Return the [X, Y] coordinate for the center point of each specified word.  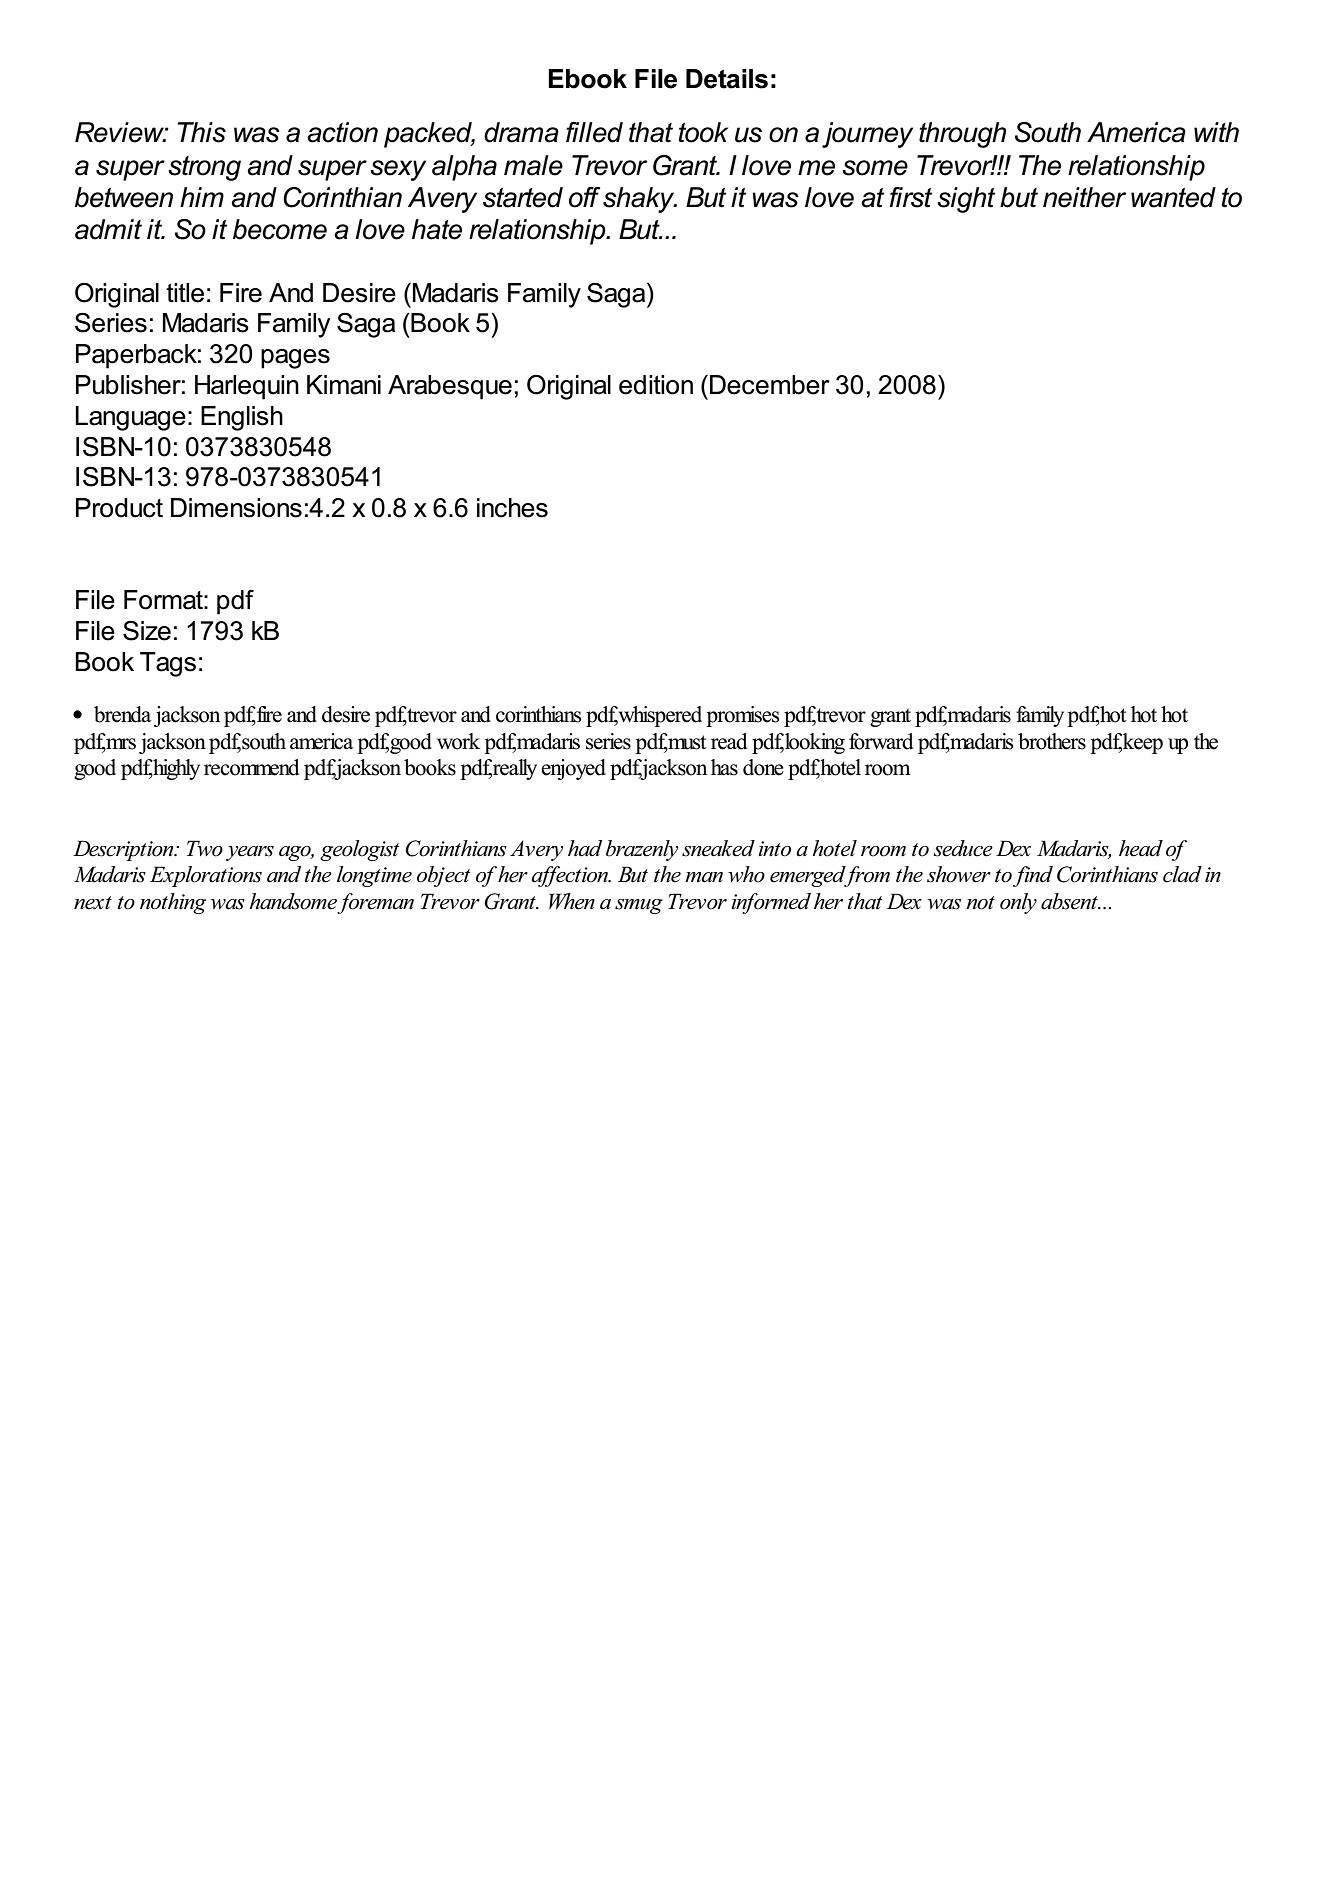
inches [512, 508]
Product [119, 508]
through [962, 135]
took [703, 132]
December [770, 385]
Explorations [206, 876]
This [202, 132]
